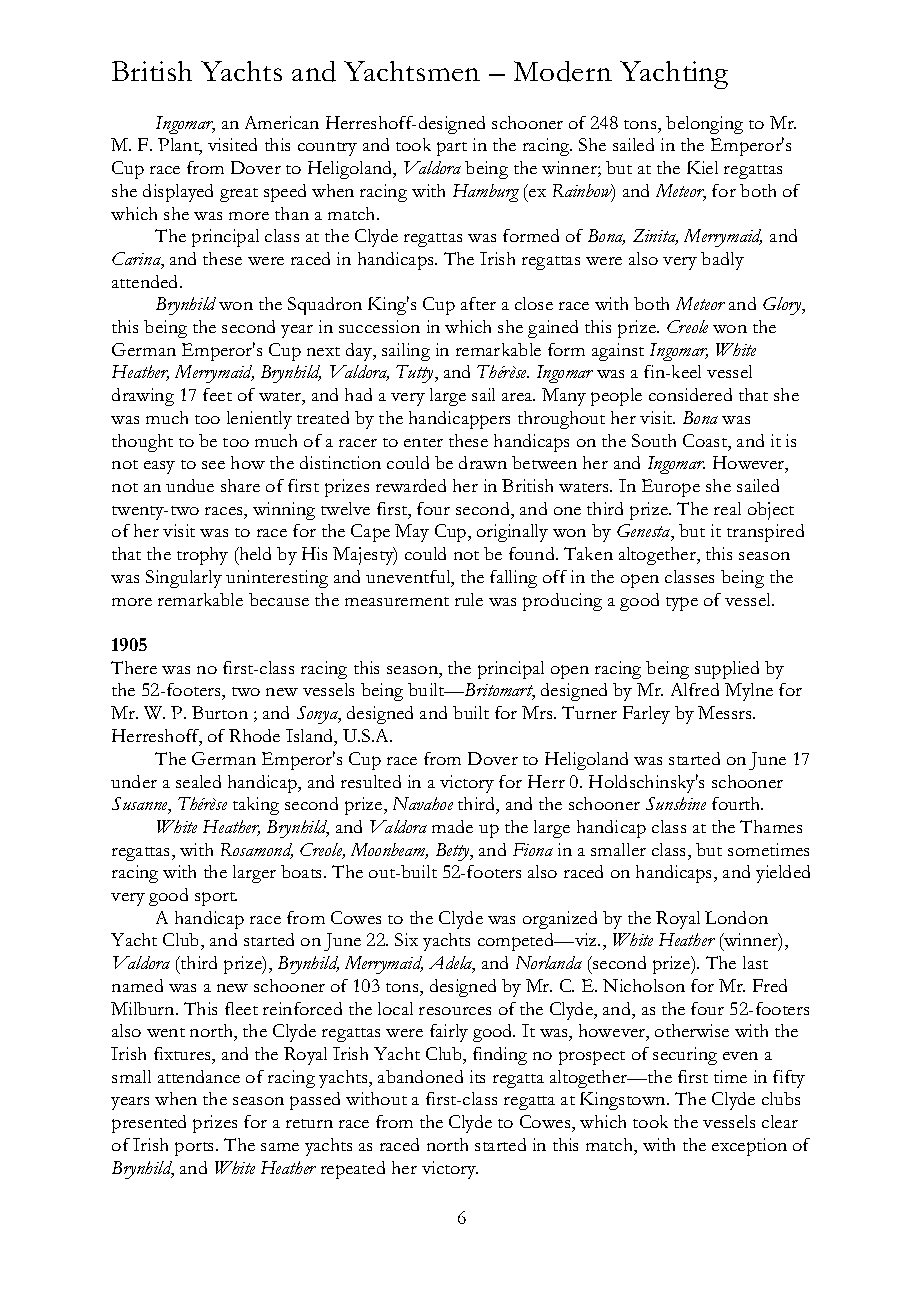 This screenshot has width=924, height=1307. Describe the element at coordinates (196, 1149) in the screenshot. I see `ports` at that location.
